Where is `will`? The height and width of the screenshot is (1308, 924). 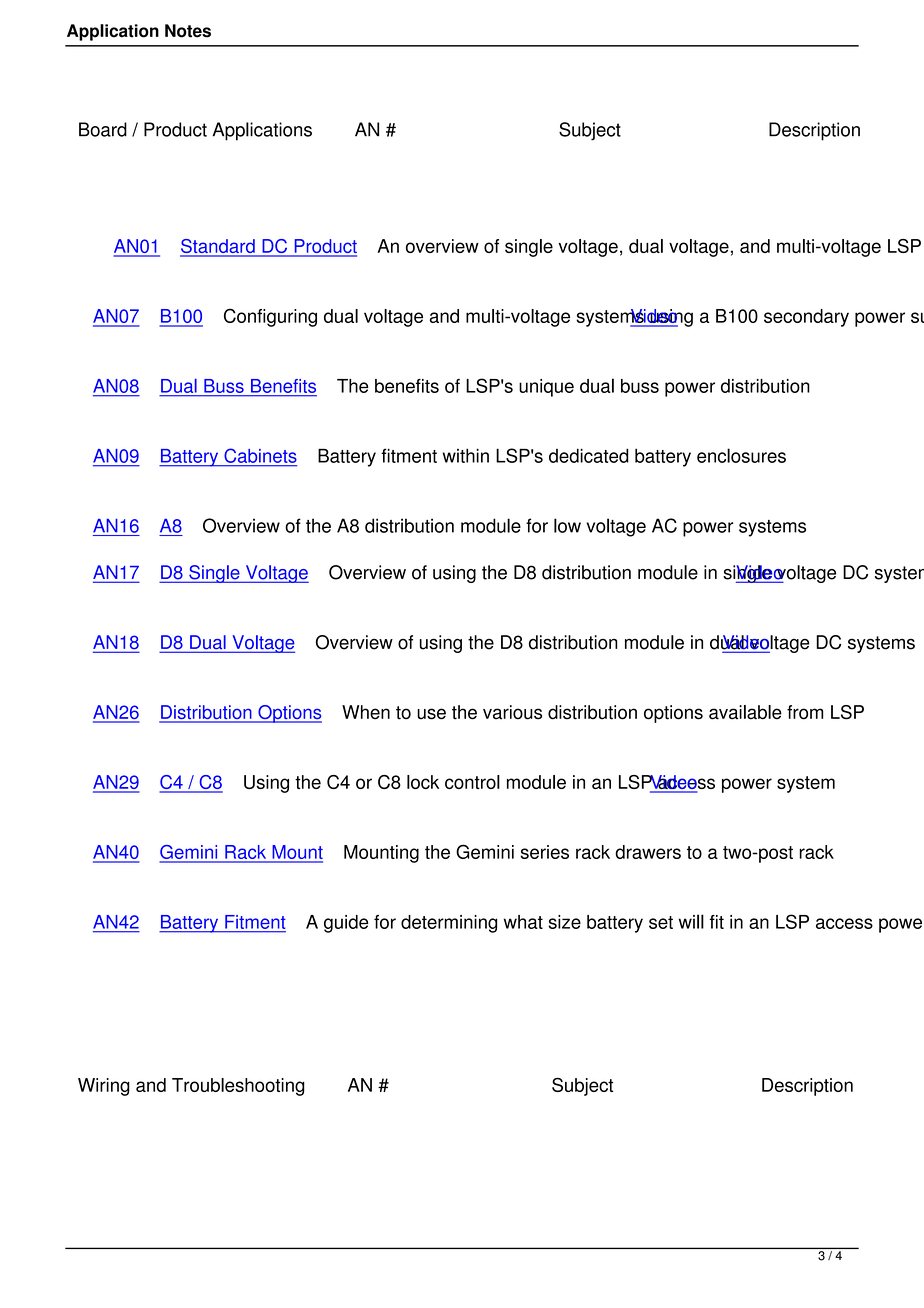
will is located at coordinates (691, 921).
